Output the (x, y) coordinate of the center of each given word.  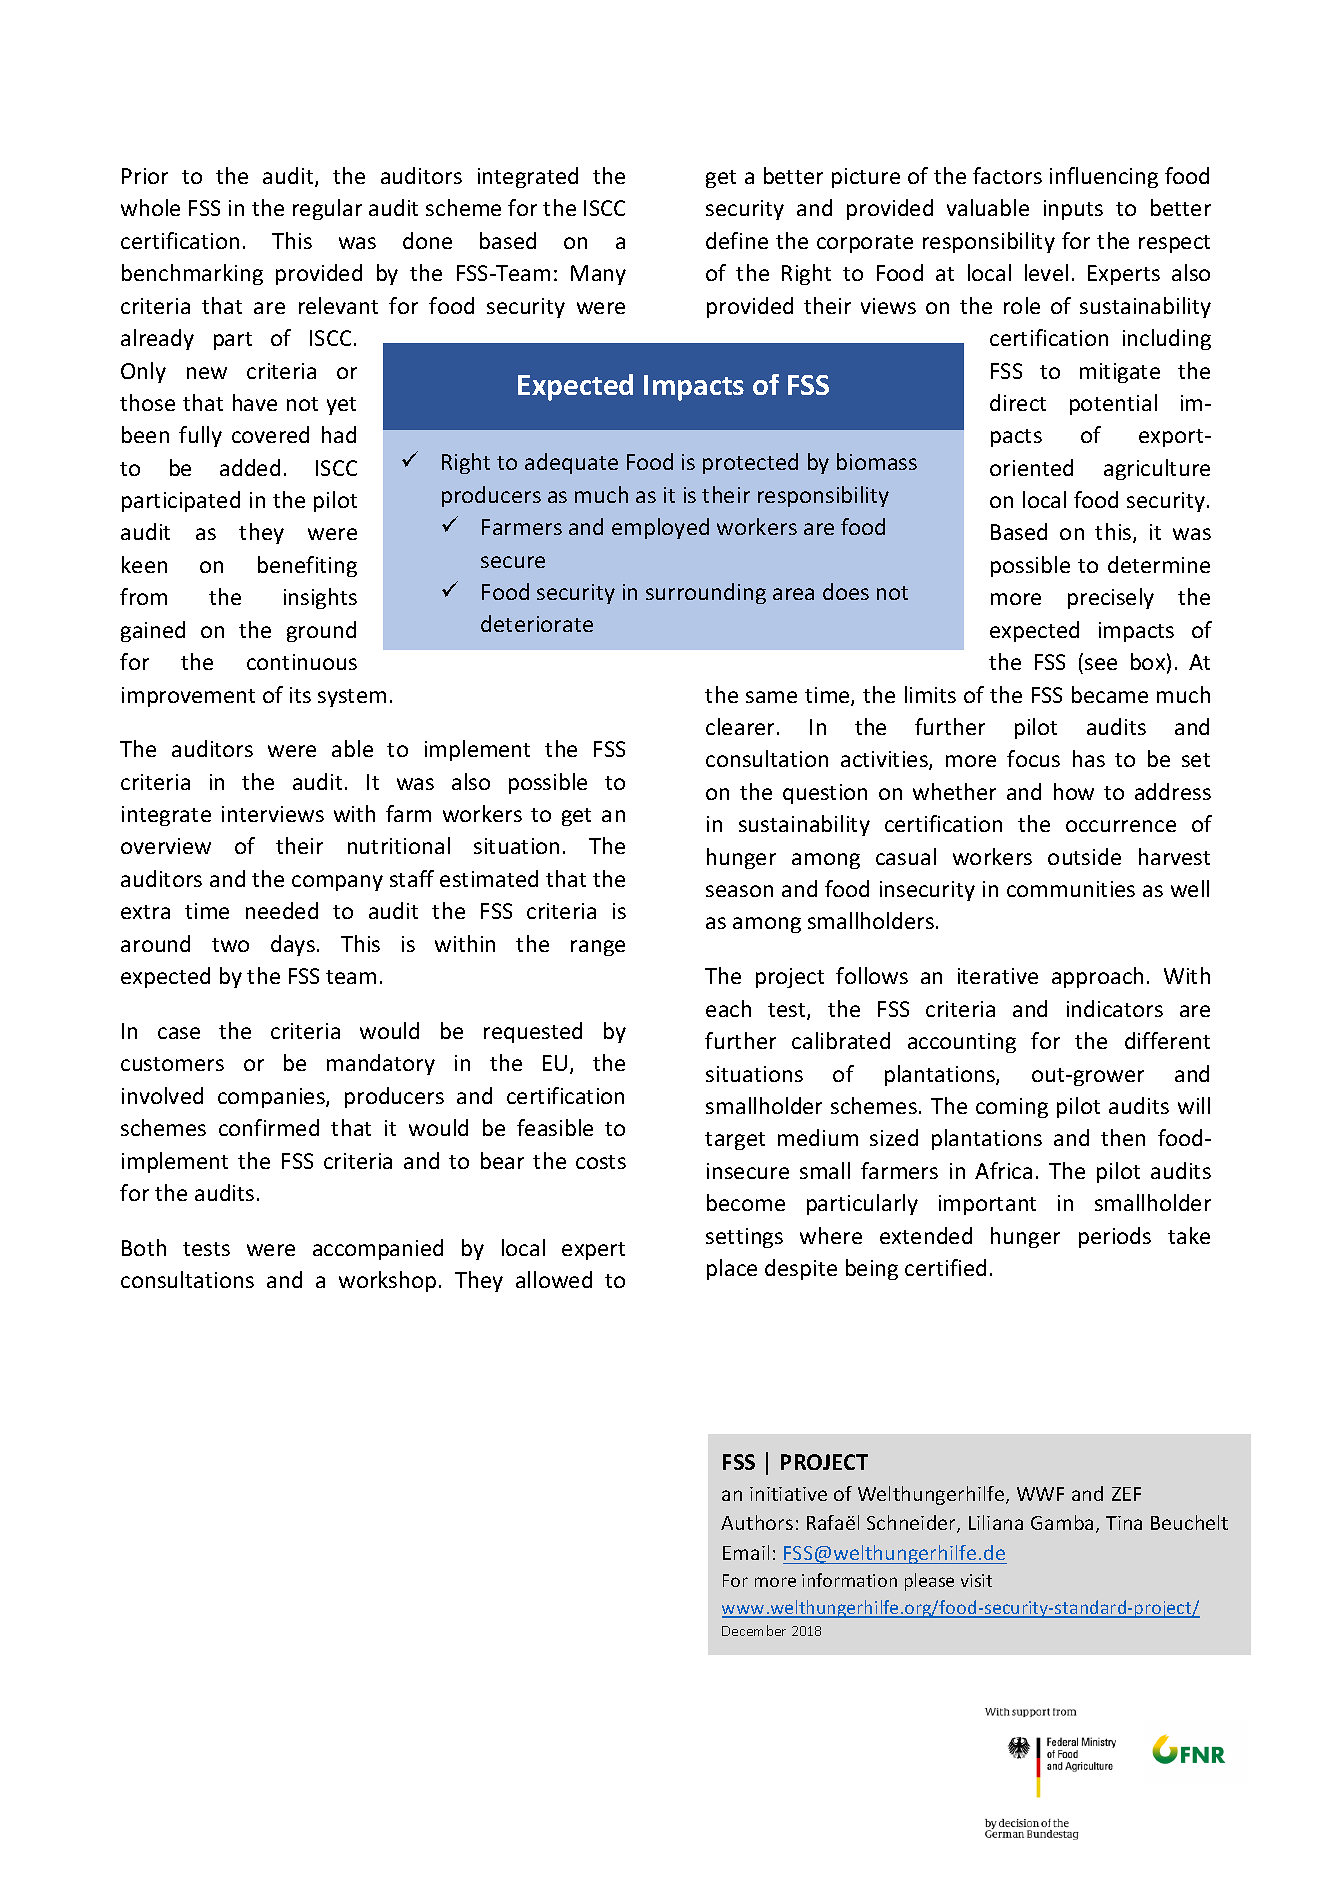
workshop (387, 1281)
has (1089, 758)
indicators (1115, 1008)
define (737, 240)
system (352, 698)
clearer (742, 726)
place (732, 1269)
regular (327, 209)
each (728, 1008)
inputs (1073, 210)
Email (746, 1552)
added (250, 467)
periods (1115, 1237)
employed (660, 528)
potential (1113, 404)
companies (272, 1098)
